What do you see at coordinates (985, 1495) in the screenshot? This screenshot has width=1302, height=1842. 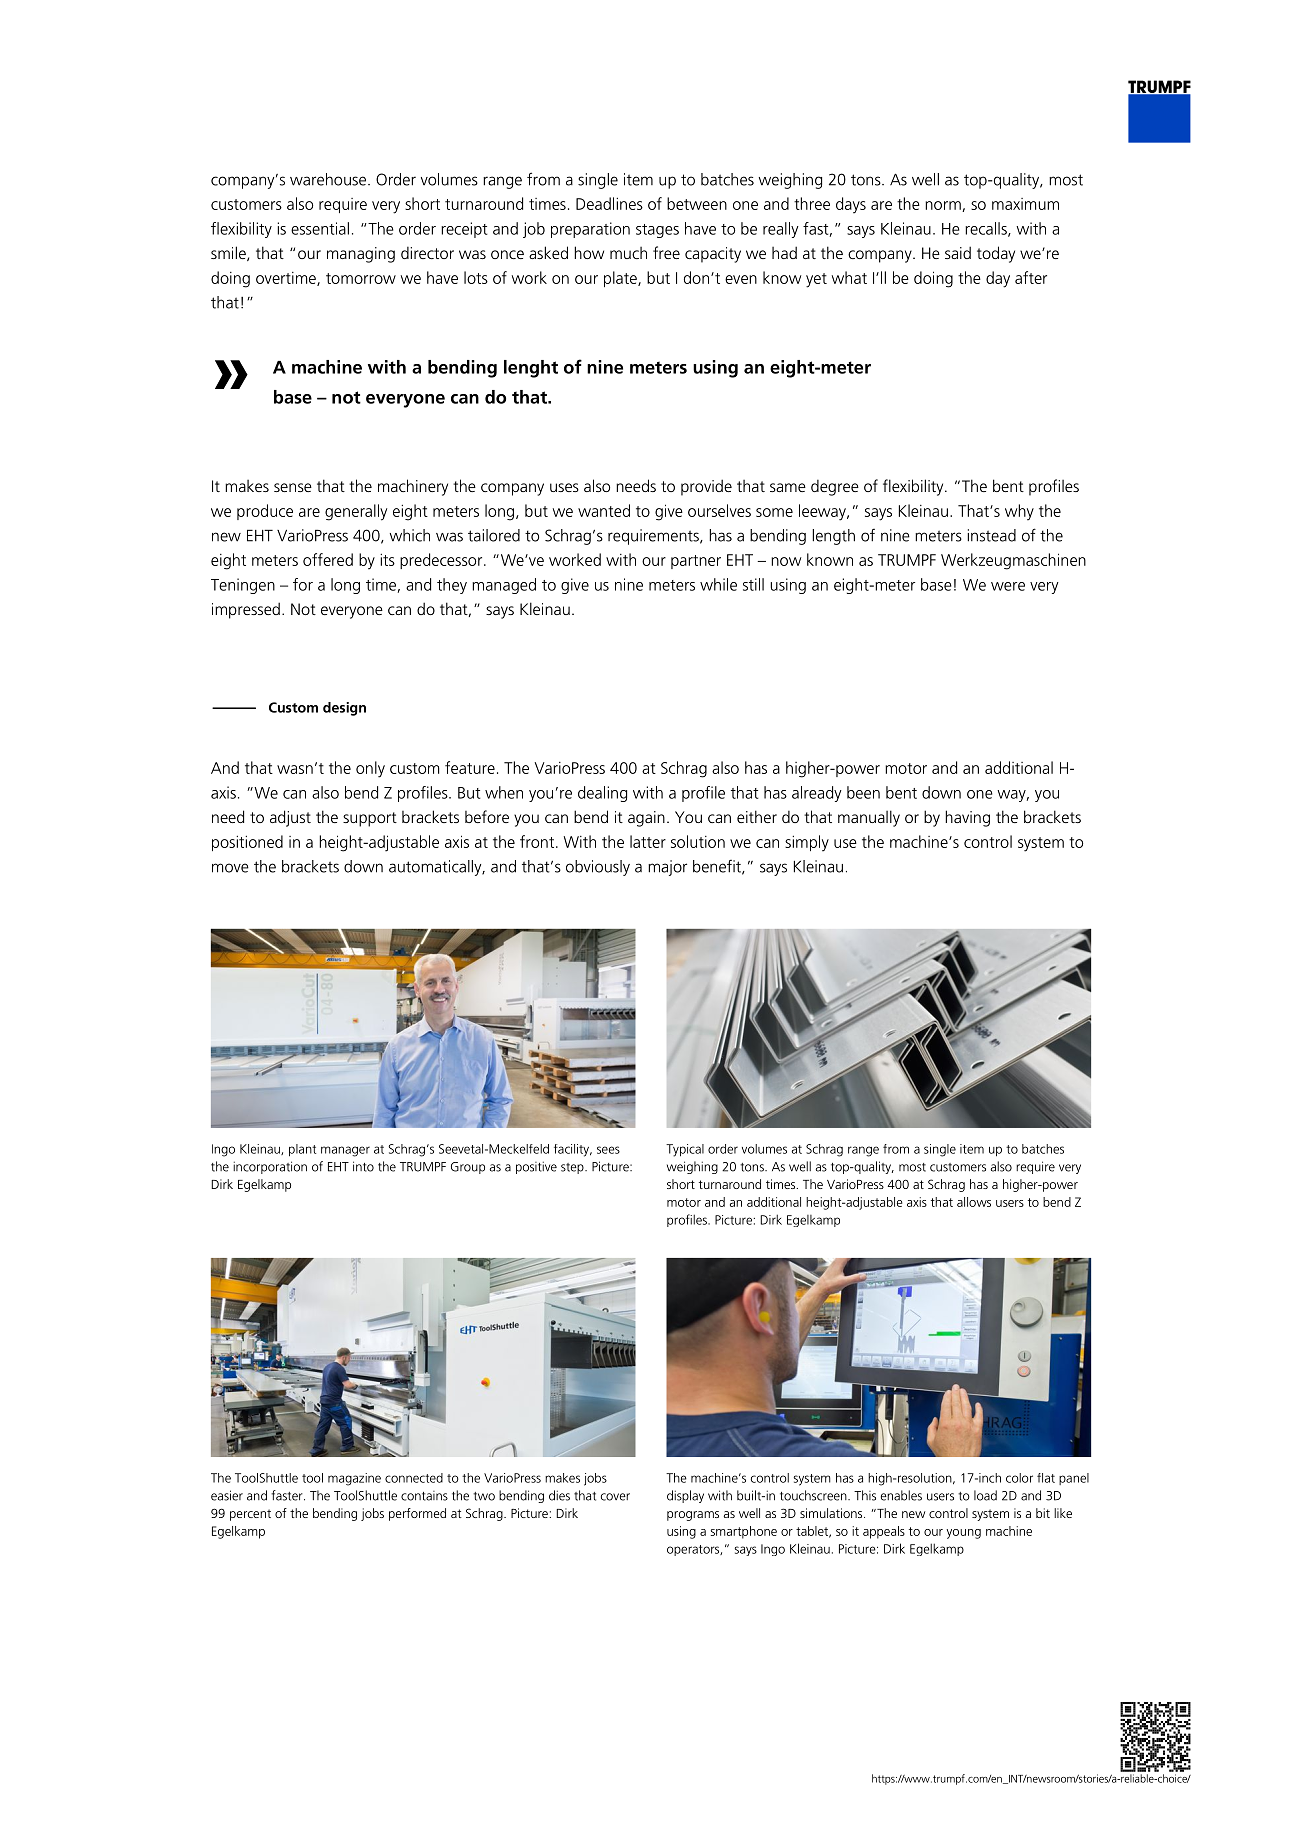 I see `load` at bounding box center [985, 1495].
